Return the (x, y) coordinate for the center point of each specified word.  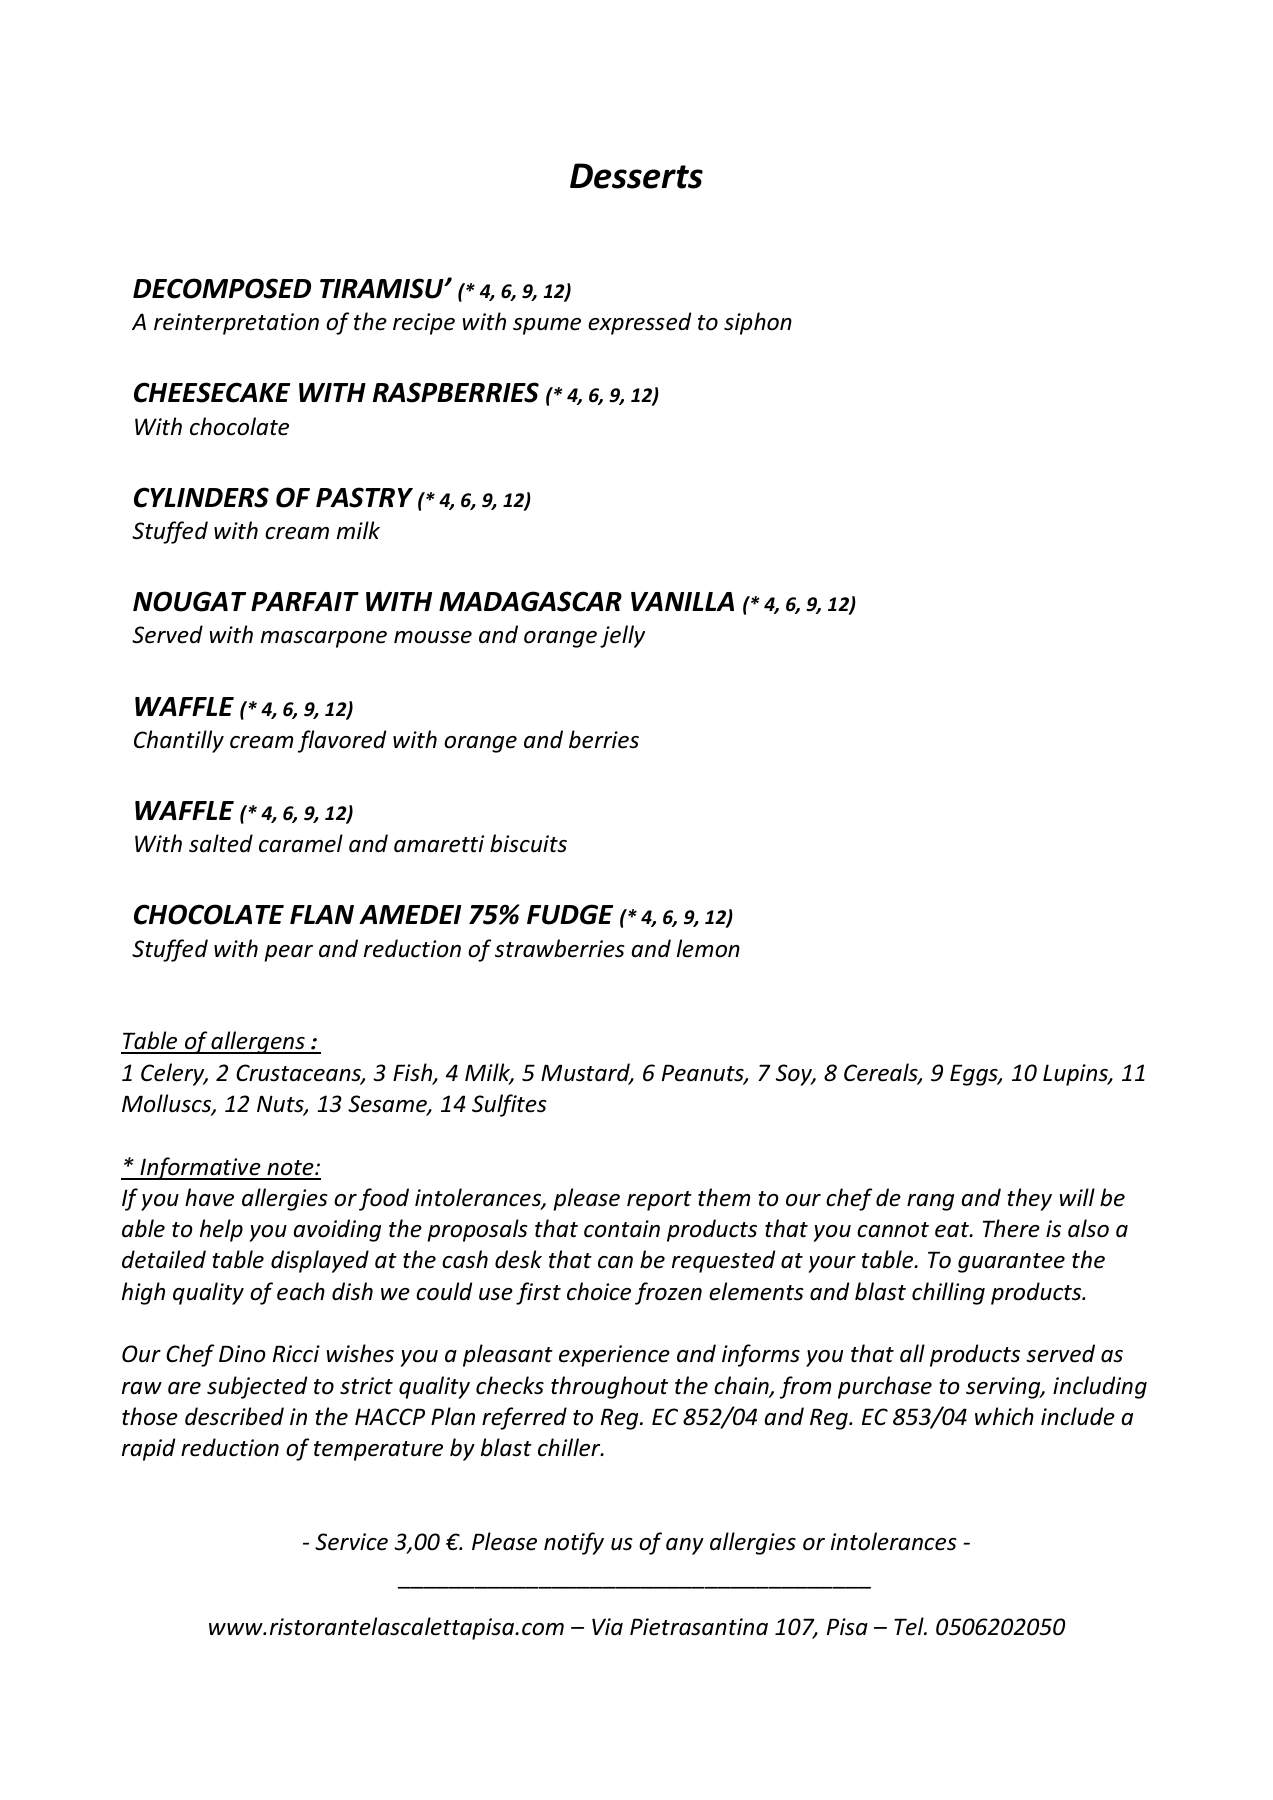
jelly (622, 636)
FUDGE (570, 914)
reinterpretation (236, 324)
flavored (342, 741)
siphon (758, 323)
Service (351, 1542)
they (1029, 1199)
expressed (639, 323)
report (659, 1201)
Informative (200, 1168)
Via (607, 1627)
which (1004, 1416)
